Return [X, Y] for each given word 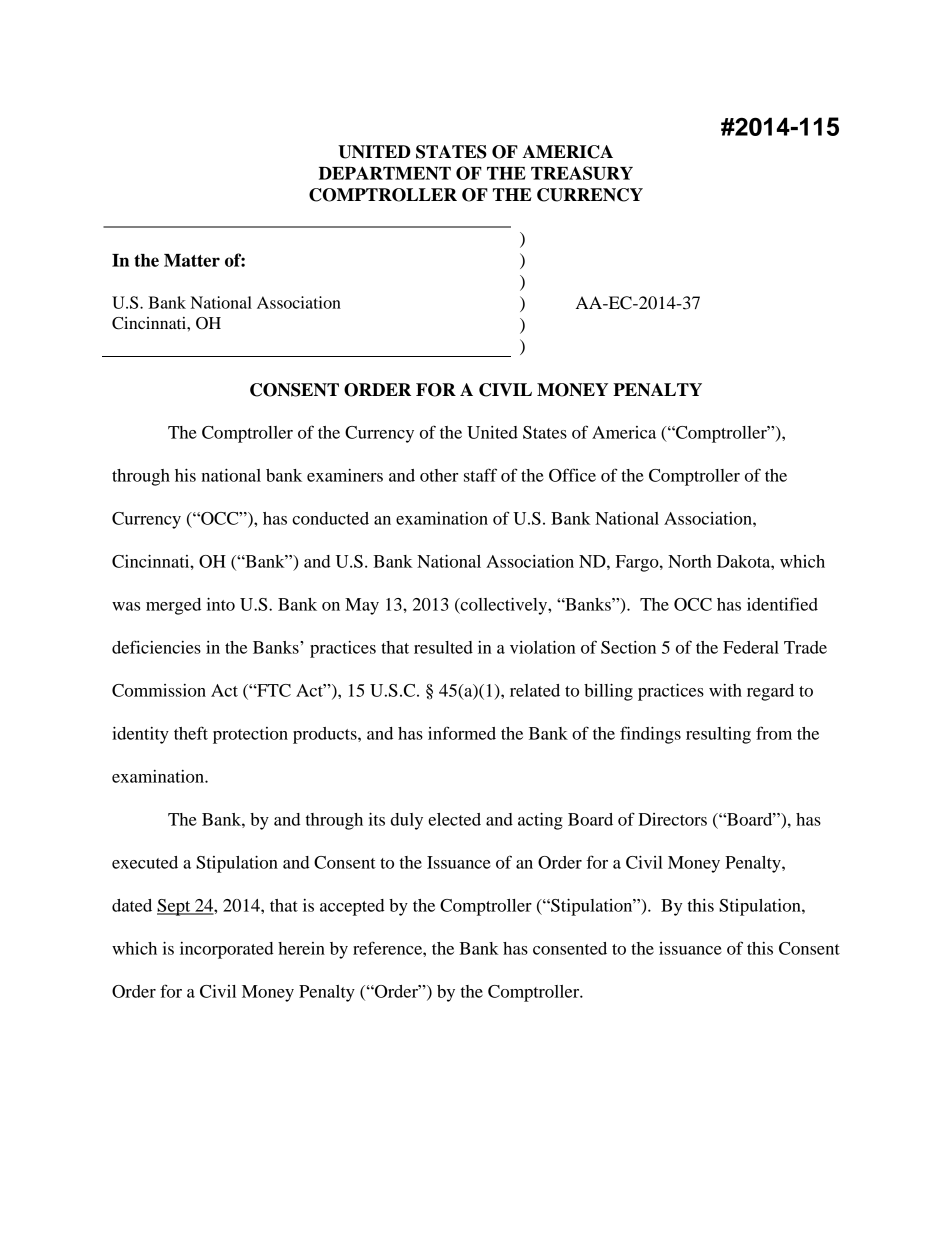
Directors [672, 819]
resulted [443, 647]
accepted [352, 907]
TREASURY [582, 173]
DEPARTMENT [385, 173]
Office [572, 475]
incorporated [227, 950]
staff [480, 475]
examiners [345, 475]
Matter [192, 260]
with [725, 690]
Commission [159, 690]
